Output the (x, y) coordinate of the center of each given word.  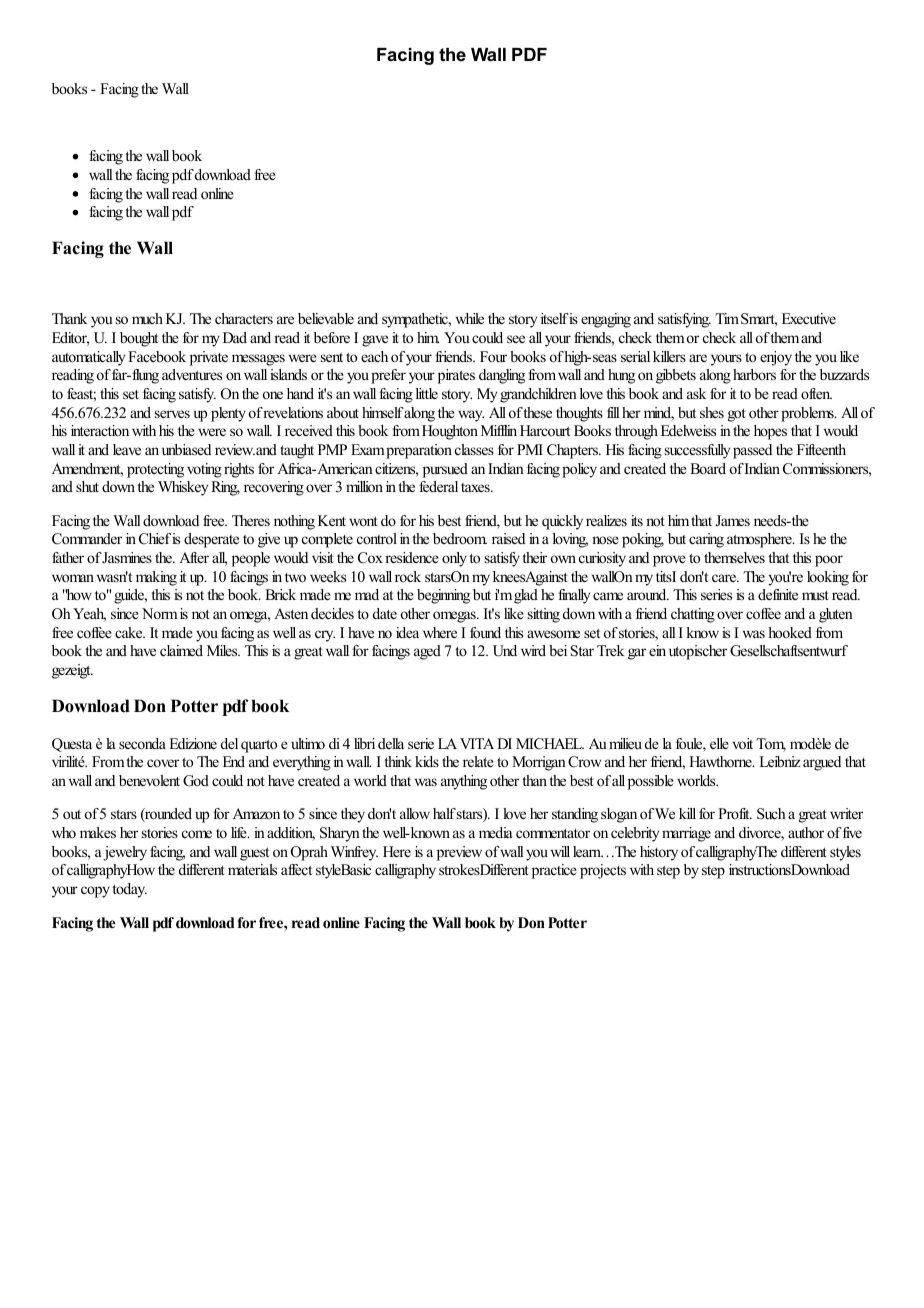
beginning (443, 596)
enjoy (776, 358)
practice (554, 871)
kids (427, 761)
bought (139, 339)
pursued (445, 470)
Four (493, 356)
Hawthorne (721, 761)
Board (708, 468)
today (129, 890)
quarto (259, 746)
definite (778, 594)
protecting (155, 470)
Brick (280, 594)
